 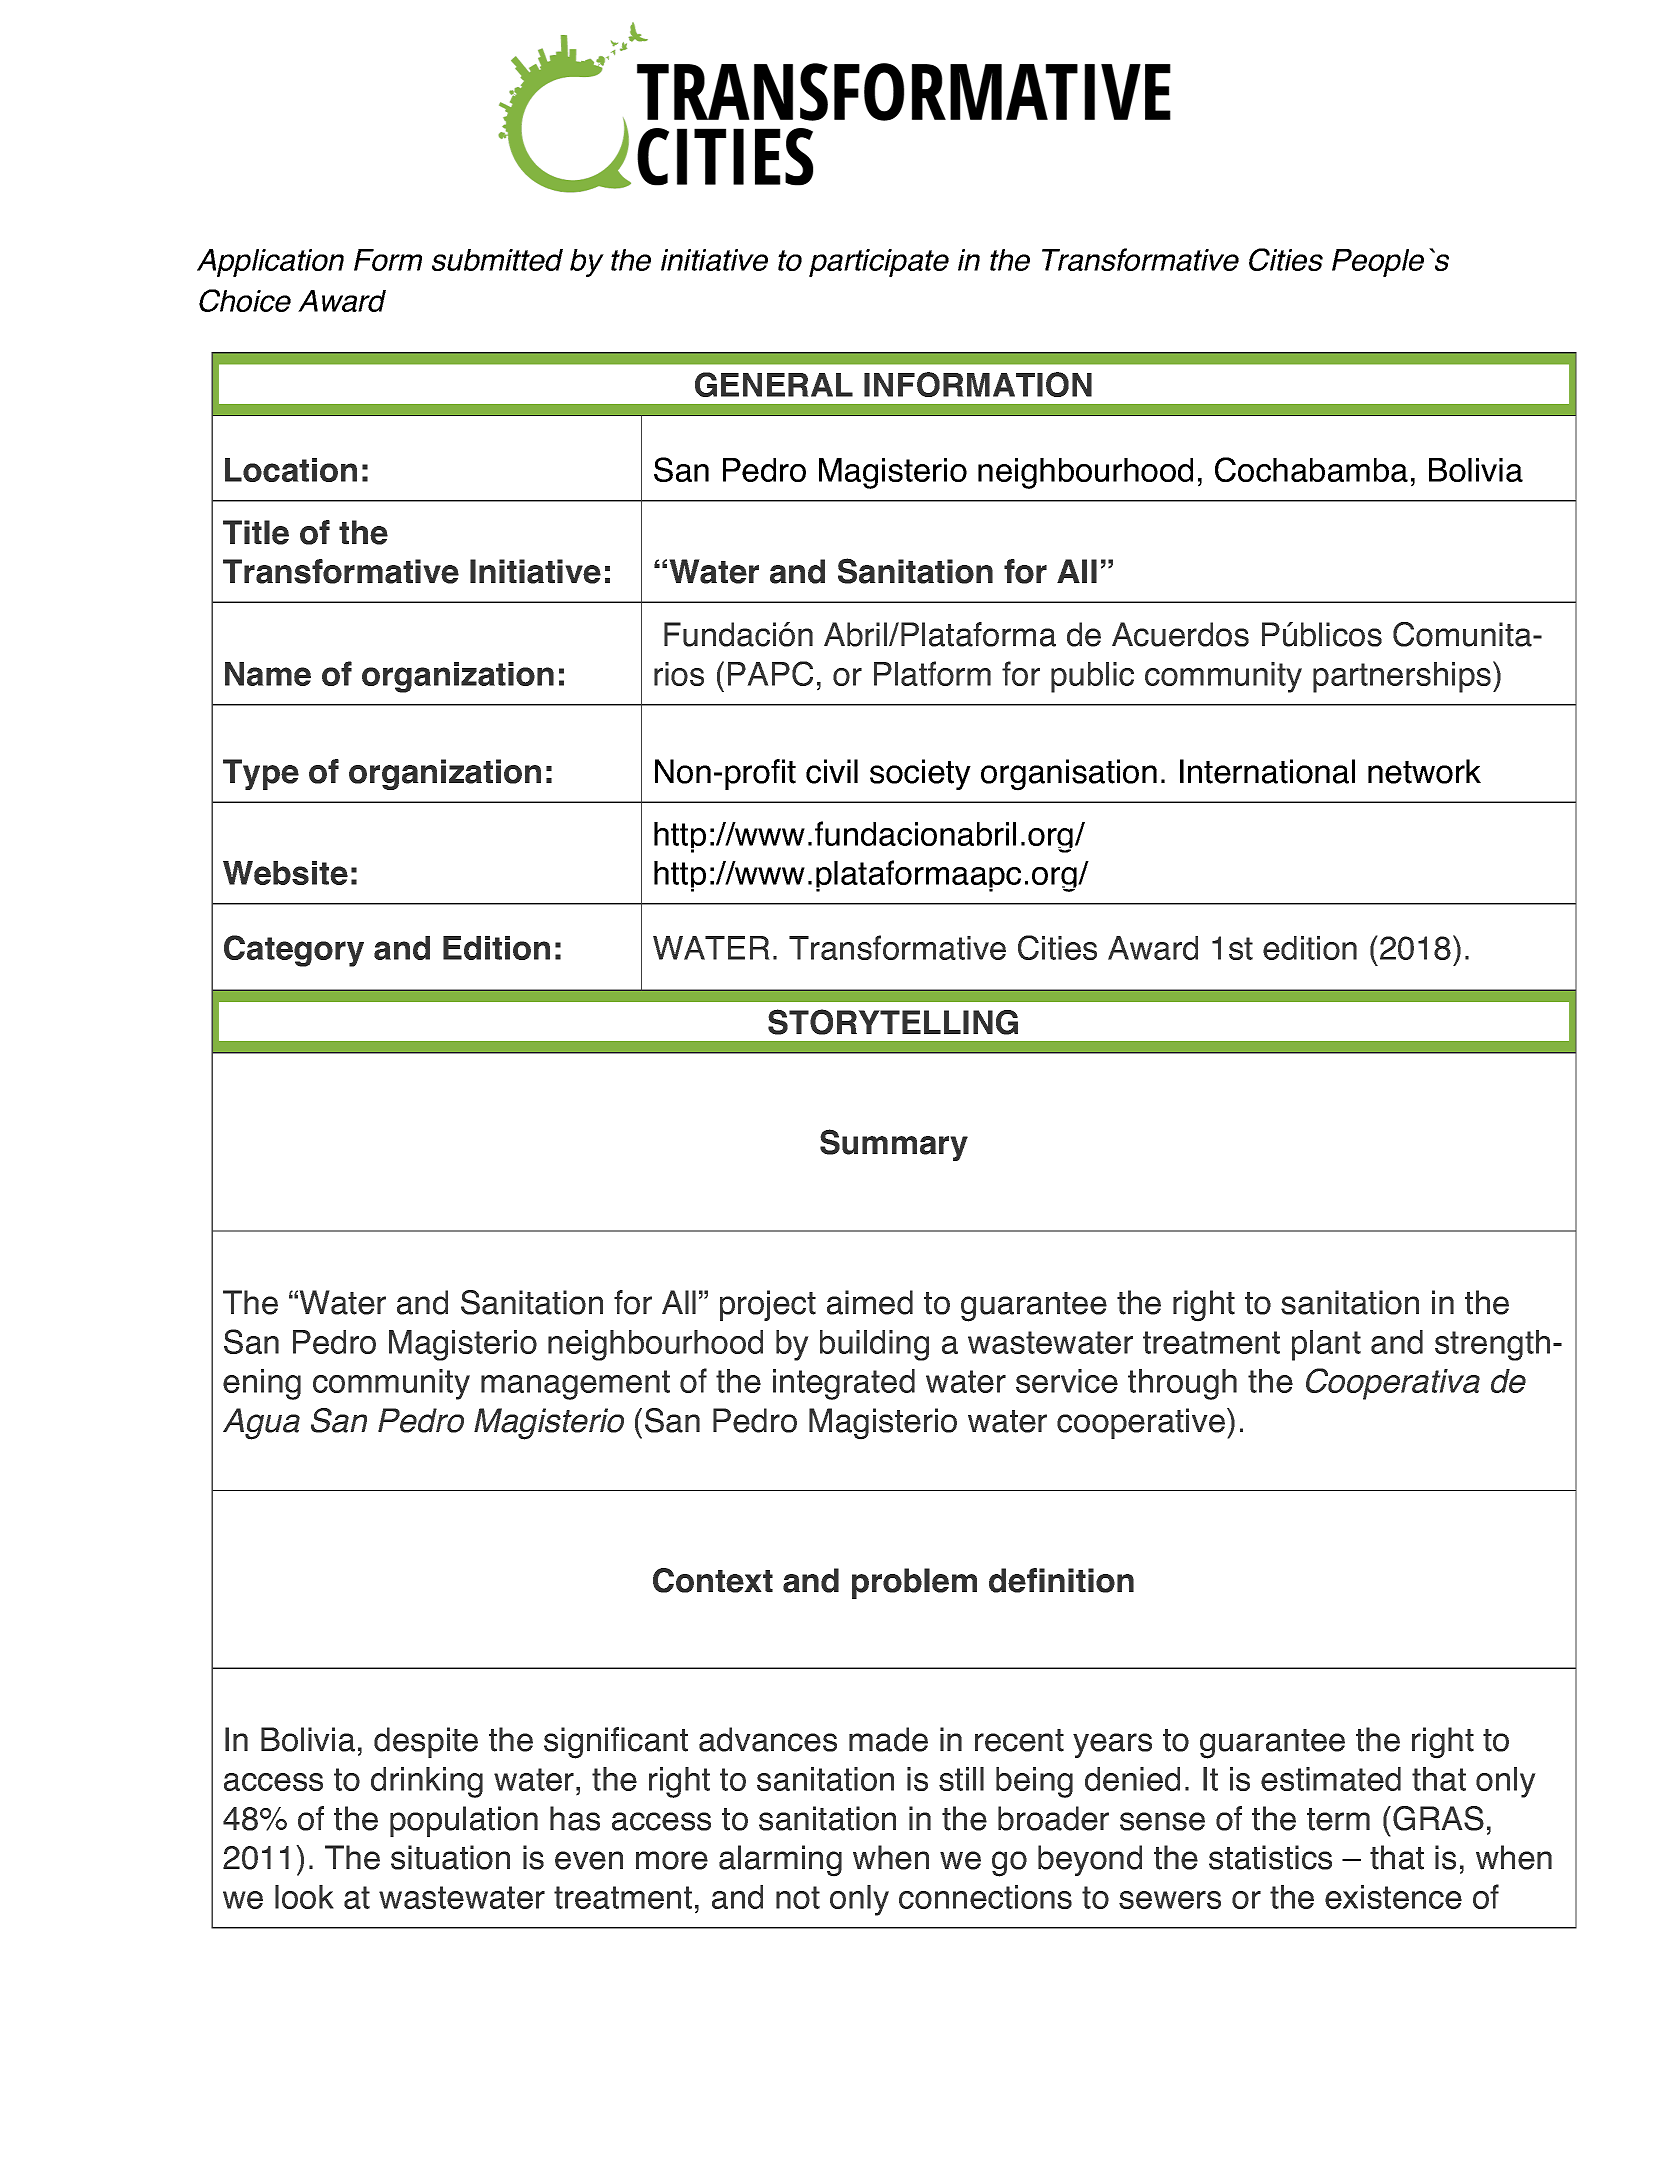 I want to click on plant, so click(x=1326, y=1345).
